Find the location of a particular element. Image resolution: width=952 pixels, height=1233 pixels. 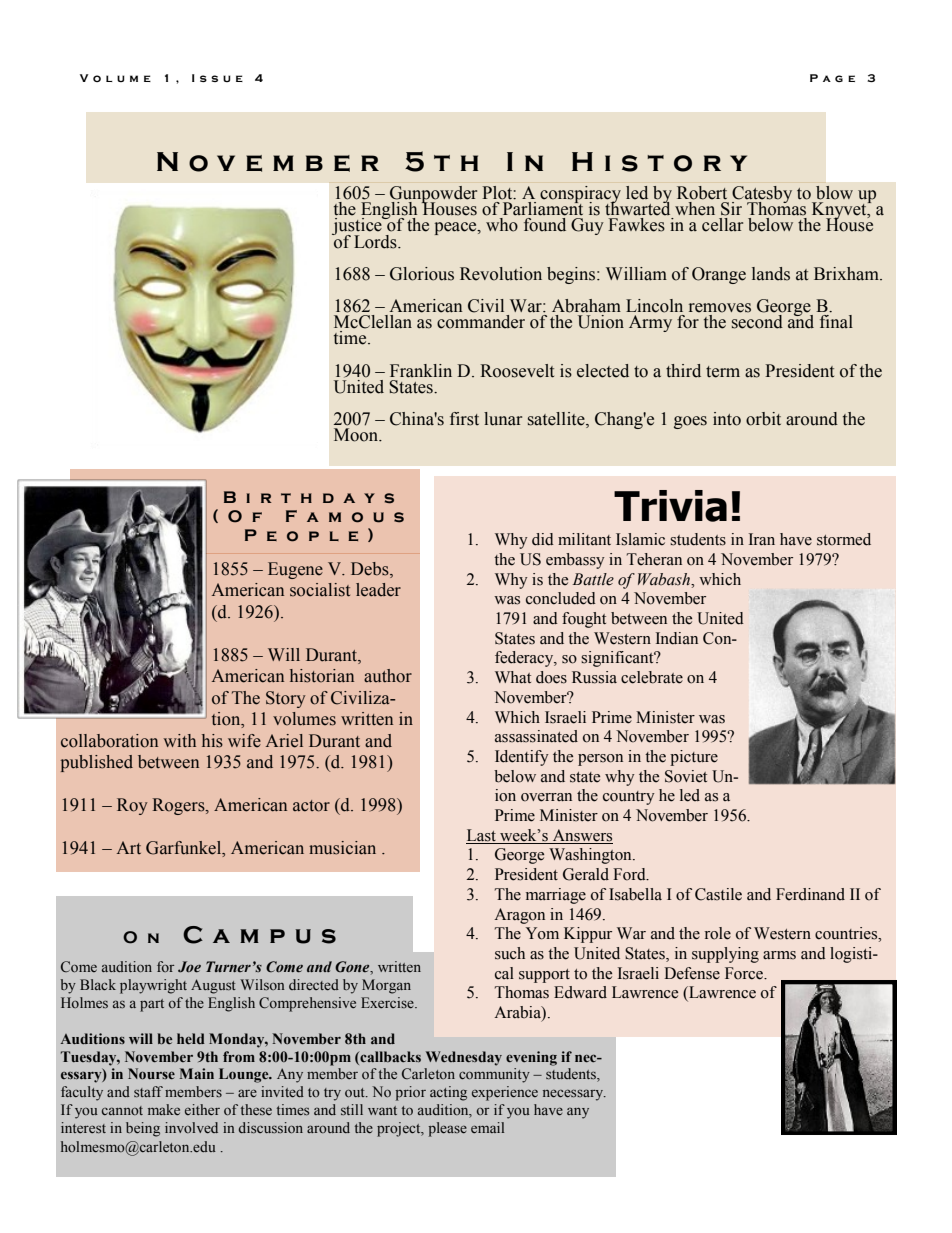

role is located at coordinates (718, 933).
